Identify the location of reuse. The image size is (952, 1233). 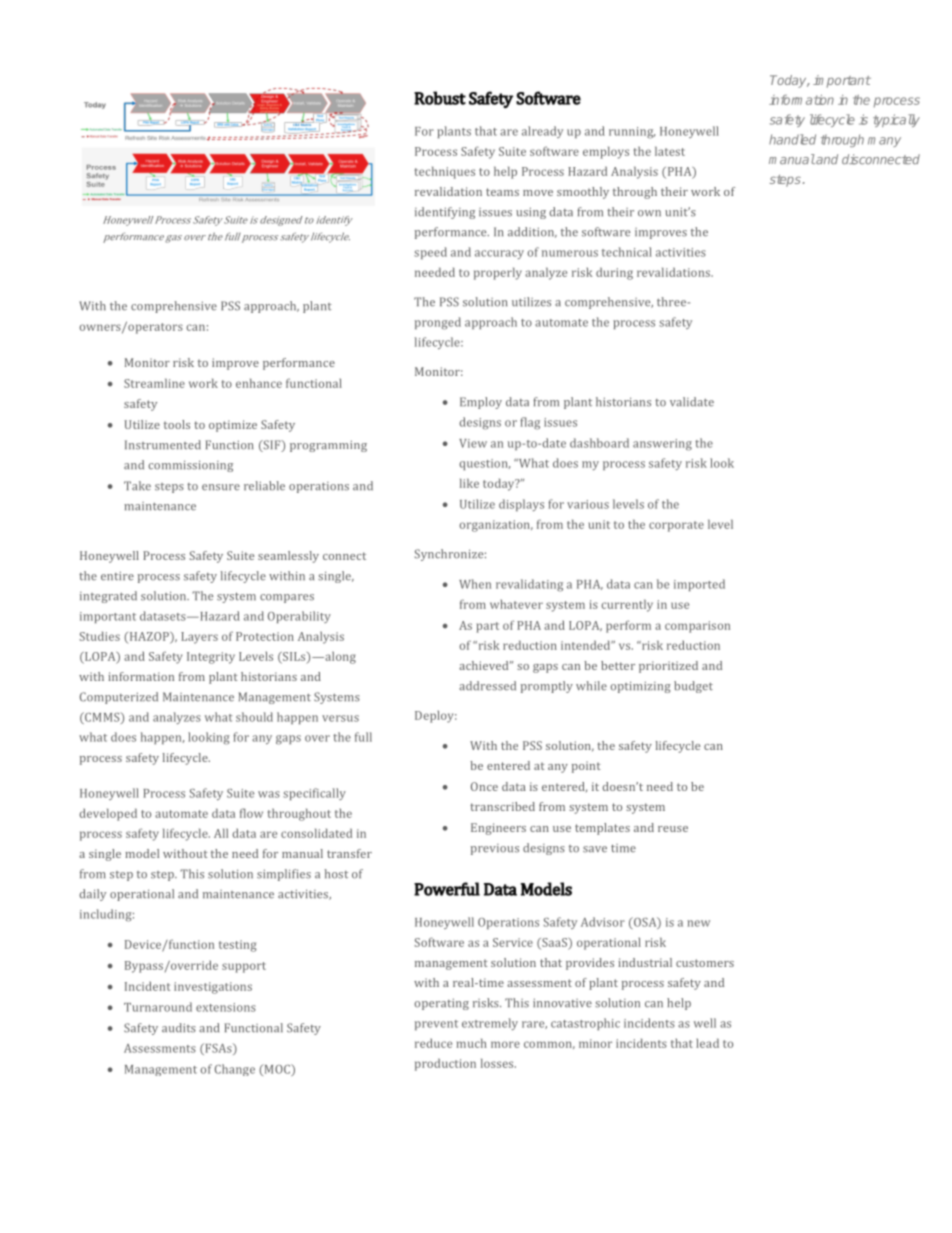
(673, 829).
